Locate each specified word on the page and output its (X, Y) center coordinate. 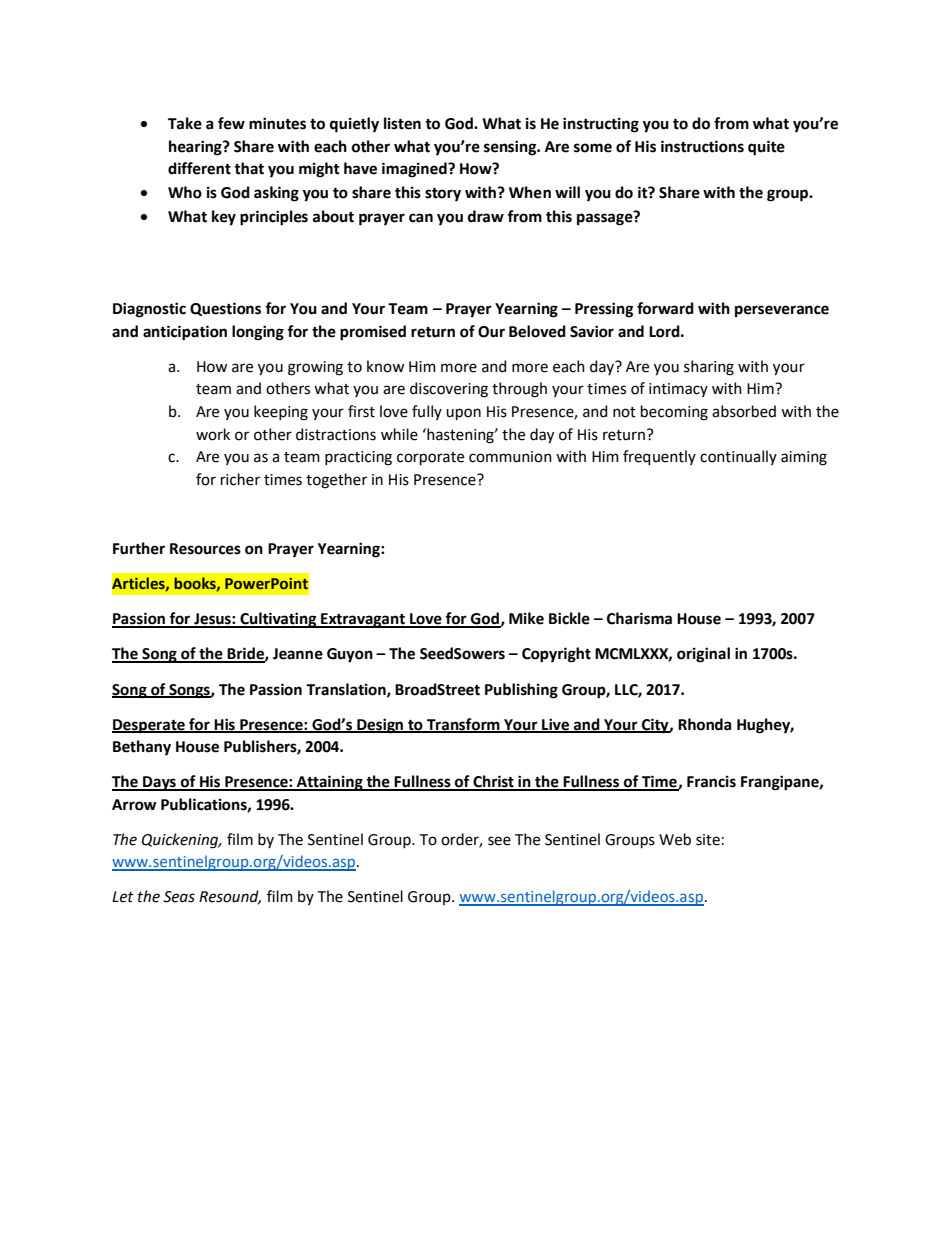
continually (738, 457)
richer (240, 479)
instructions (702, 146)
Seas (179, 897)
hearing (196, 148)
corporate (430, 458)
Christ (493, 782)
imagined (415, 170)
